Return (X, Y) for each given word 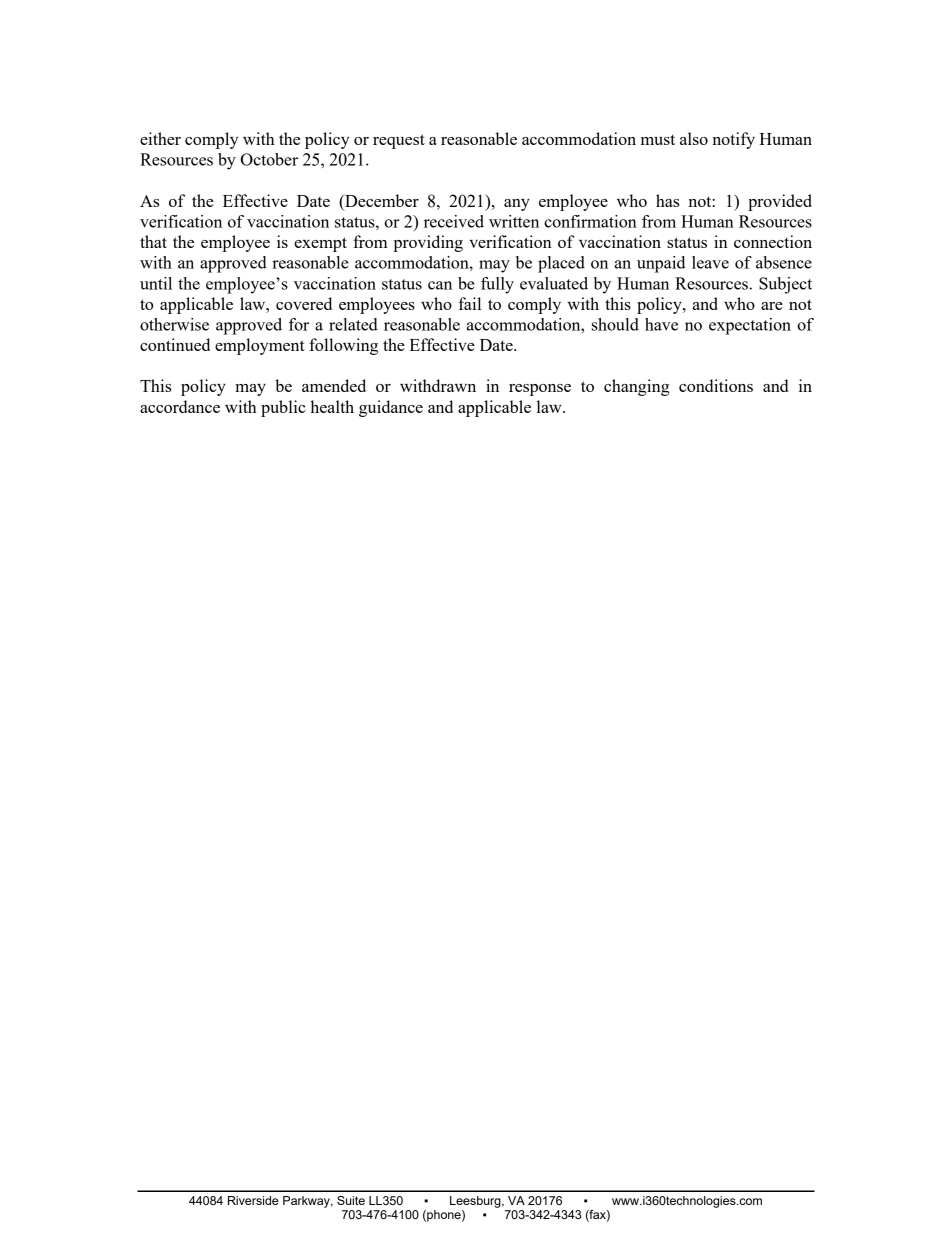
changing (636, 387)
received (454, 221)
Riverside (253, 1200)
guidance (391, 408)
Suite (351, 1200)
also (694, 138)
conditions (716, 385)
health (332, 406)
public (283, 408)
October (269, 159)
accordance (180, 406)
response (540, 390)
